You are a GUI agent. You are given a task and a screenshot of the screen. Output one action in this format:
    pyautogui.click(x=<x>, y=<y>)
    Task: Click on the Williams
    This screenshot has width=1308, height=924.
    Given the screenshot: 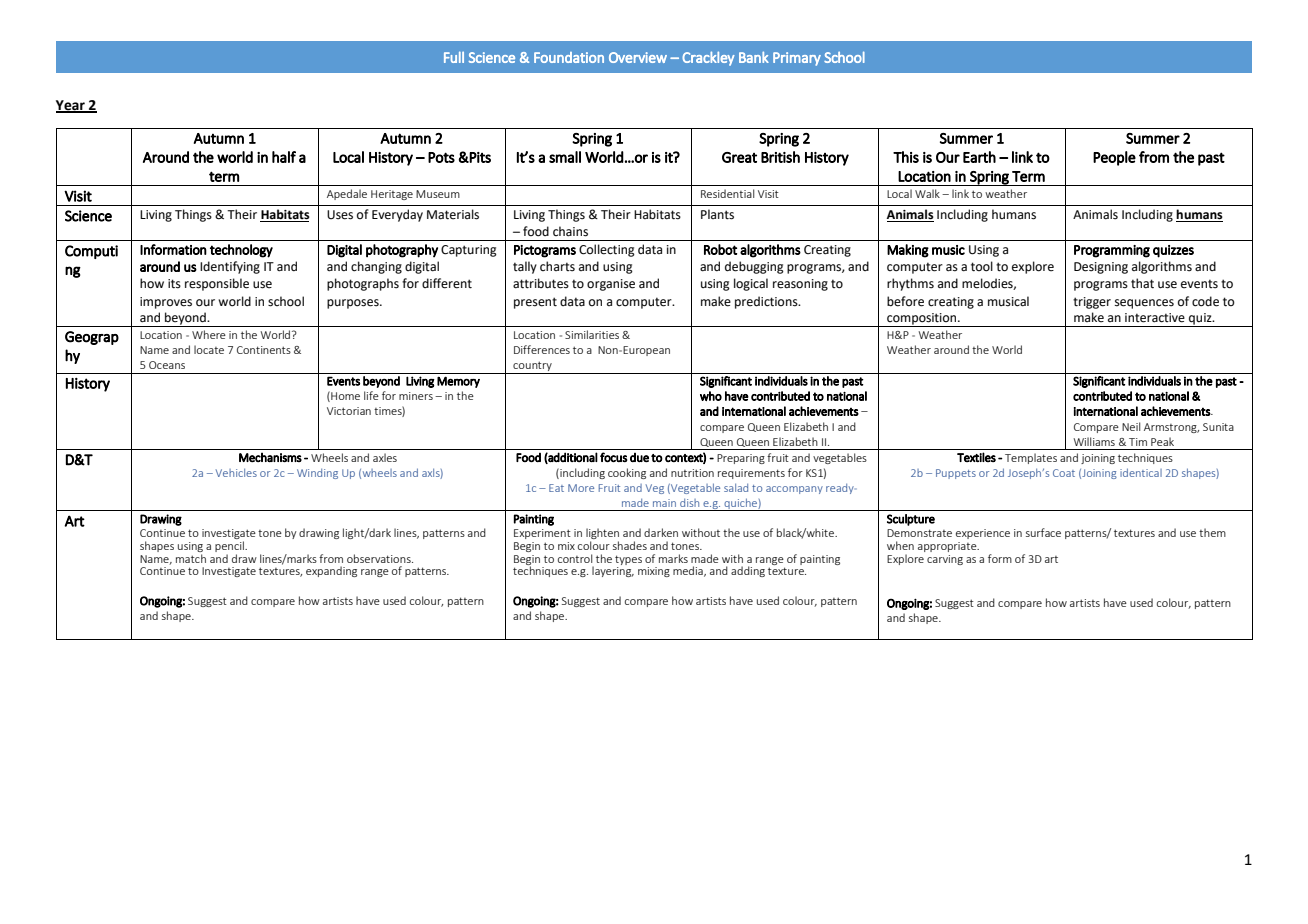 What is the action you would take?
    pyautogui.click(x=1094, y=441)
